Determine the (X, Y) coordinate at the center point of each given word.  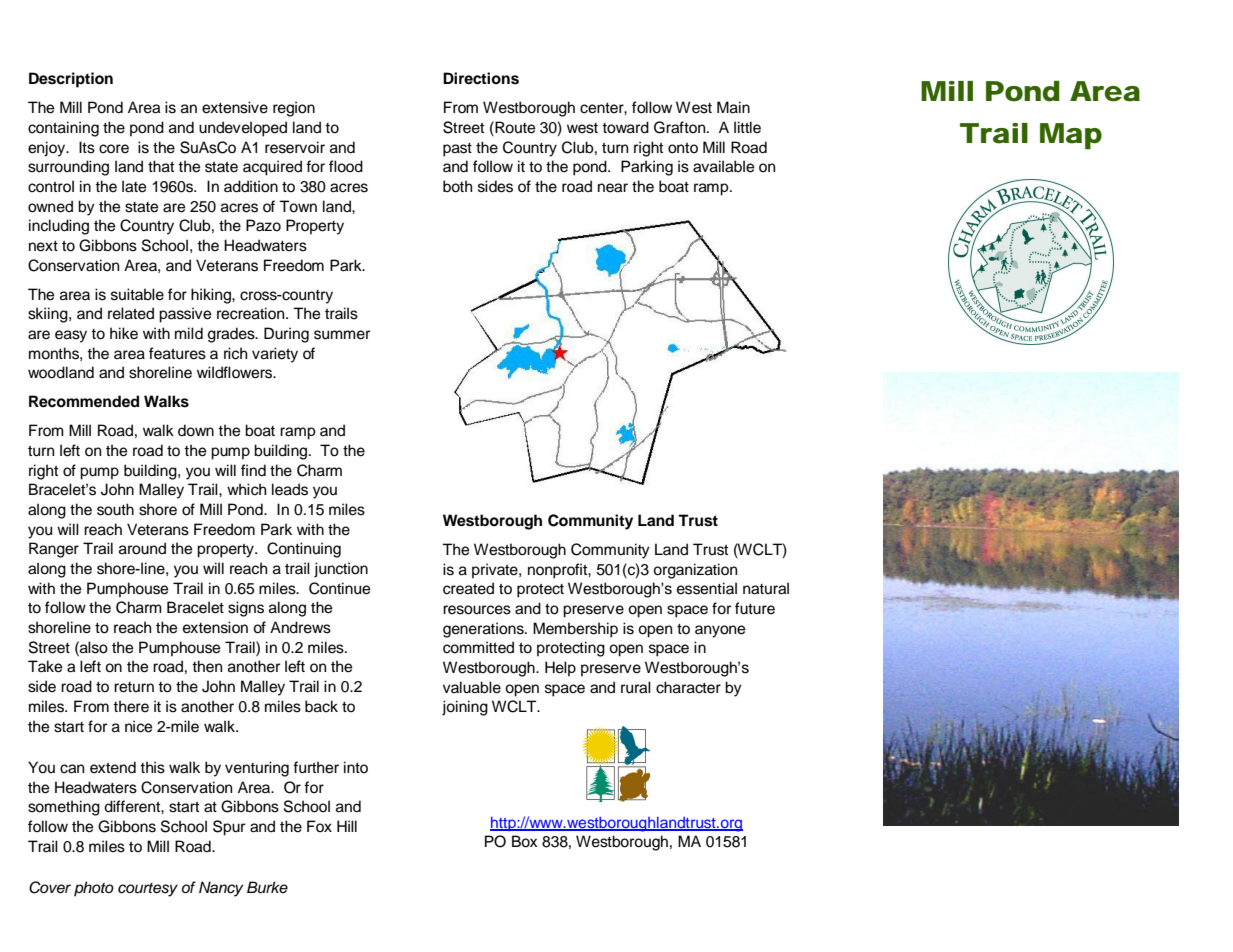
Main (733, 107)
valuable (472, 687)
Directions (481, 78)
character (688, 687)
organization (695, 571)
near (613, 188)
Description (71, 80)
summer (342, 335)
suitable (137, 294)
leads (290, 489)
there (131, 706)
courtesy (148, 890)
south (115, 509)
